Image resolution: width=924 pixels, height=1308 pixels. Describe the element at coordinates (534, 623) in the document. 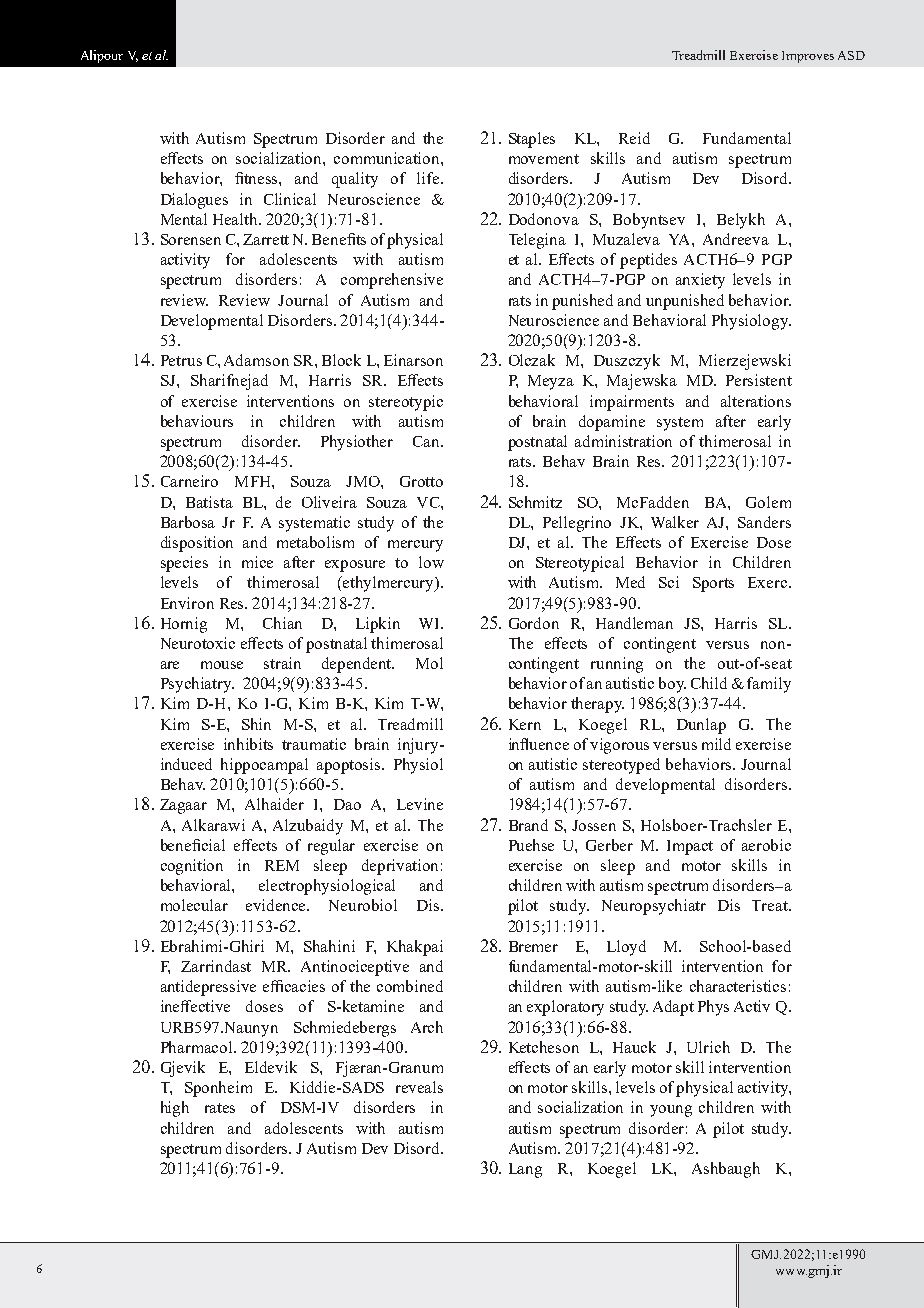

I see `Gordon` at that location.
